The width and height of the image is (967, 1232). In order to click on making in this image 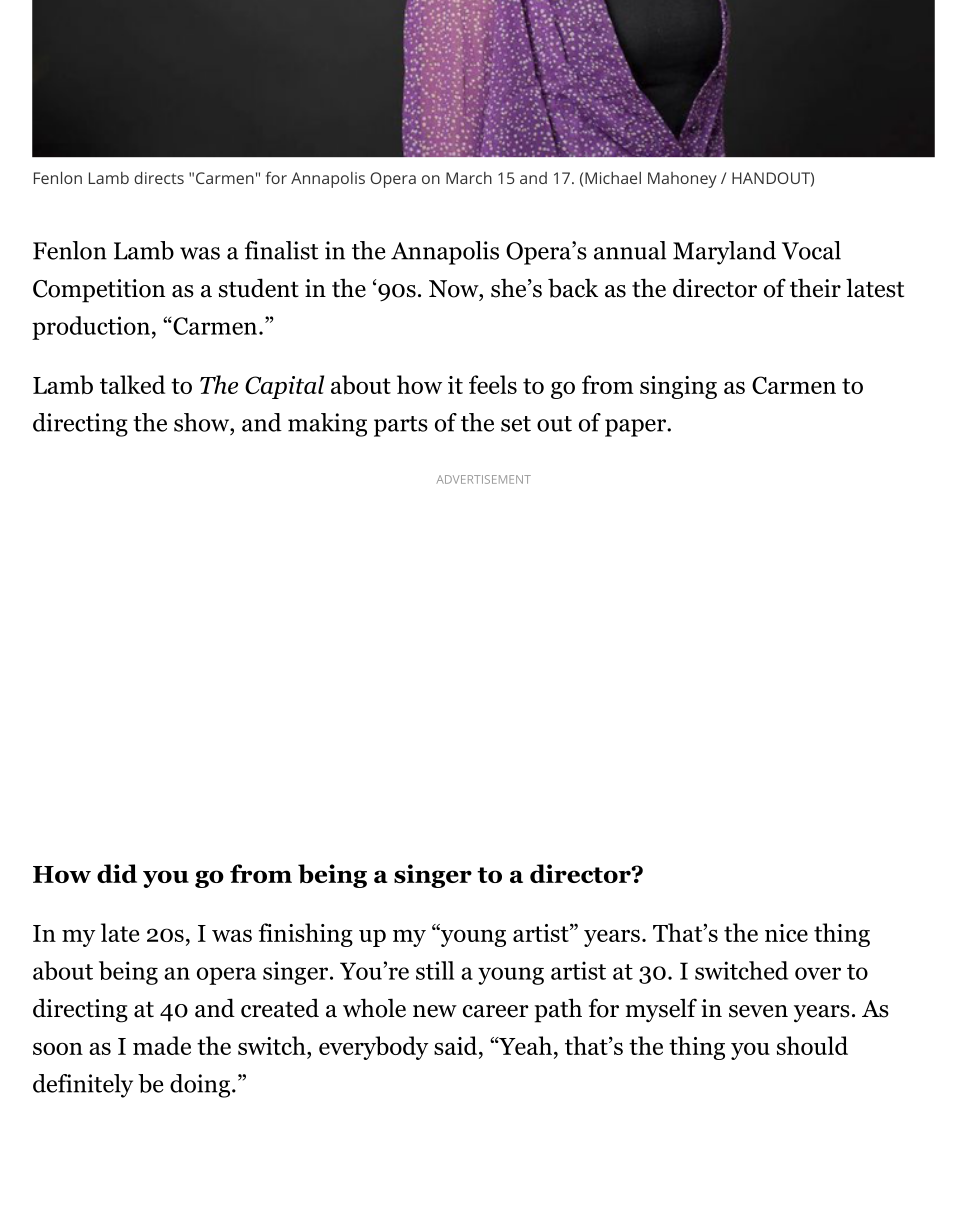, I will do `click(327, 425)`.
